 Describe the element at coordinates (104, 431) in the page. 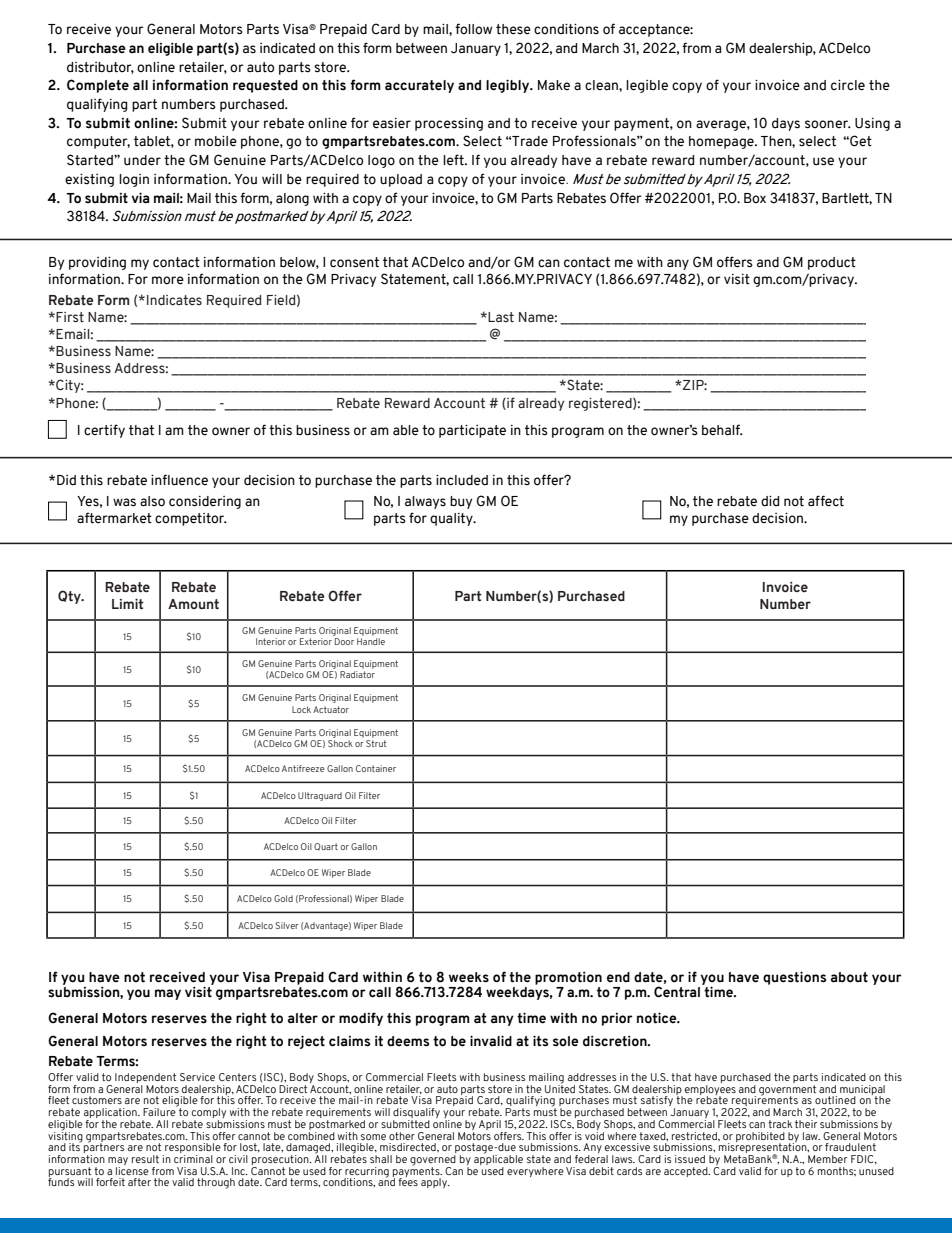

I see `certify` at that location.
